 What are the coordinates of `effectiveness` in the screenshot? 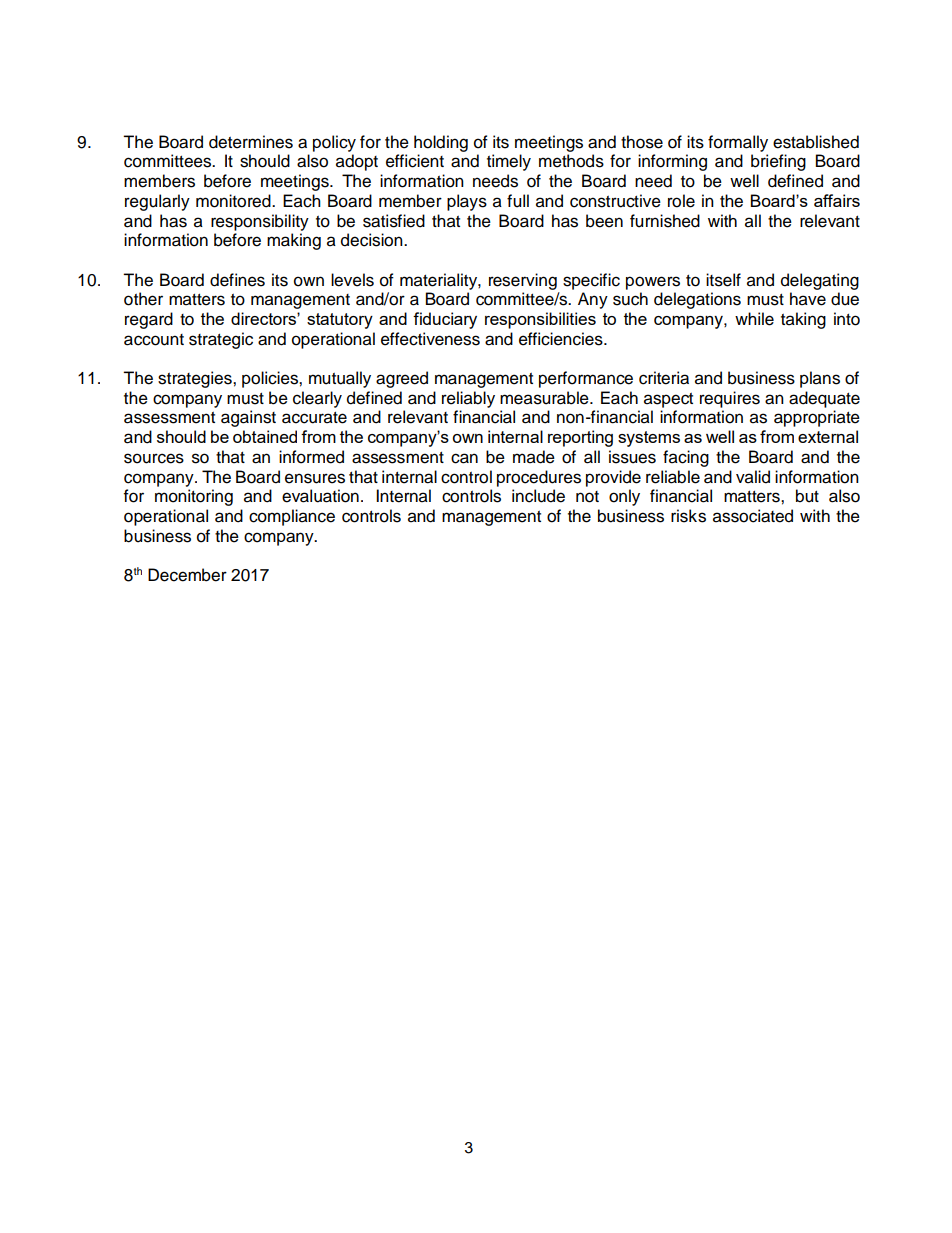 It's located at (430, 339).
